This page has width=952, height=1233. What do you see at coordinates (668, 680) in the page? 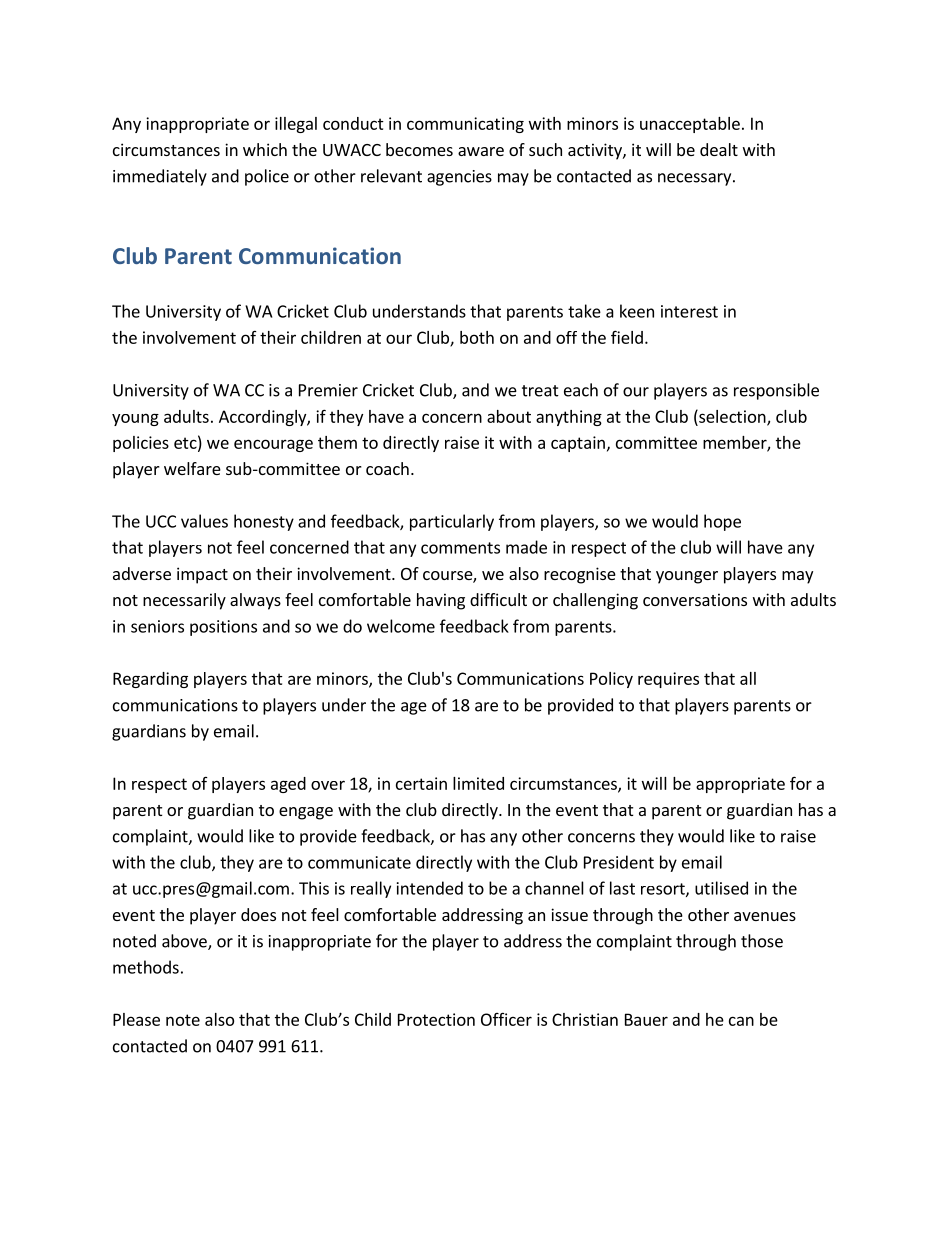
I see `requires` at bounding box center [668, 680].
